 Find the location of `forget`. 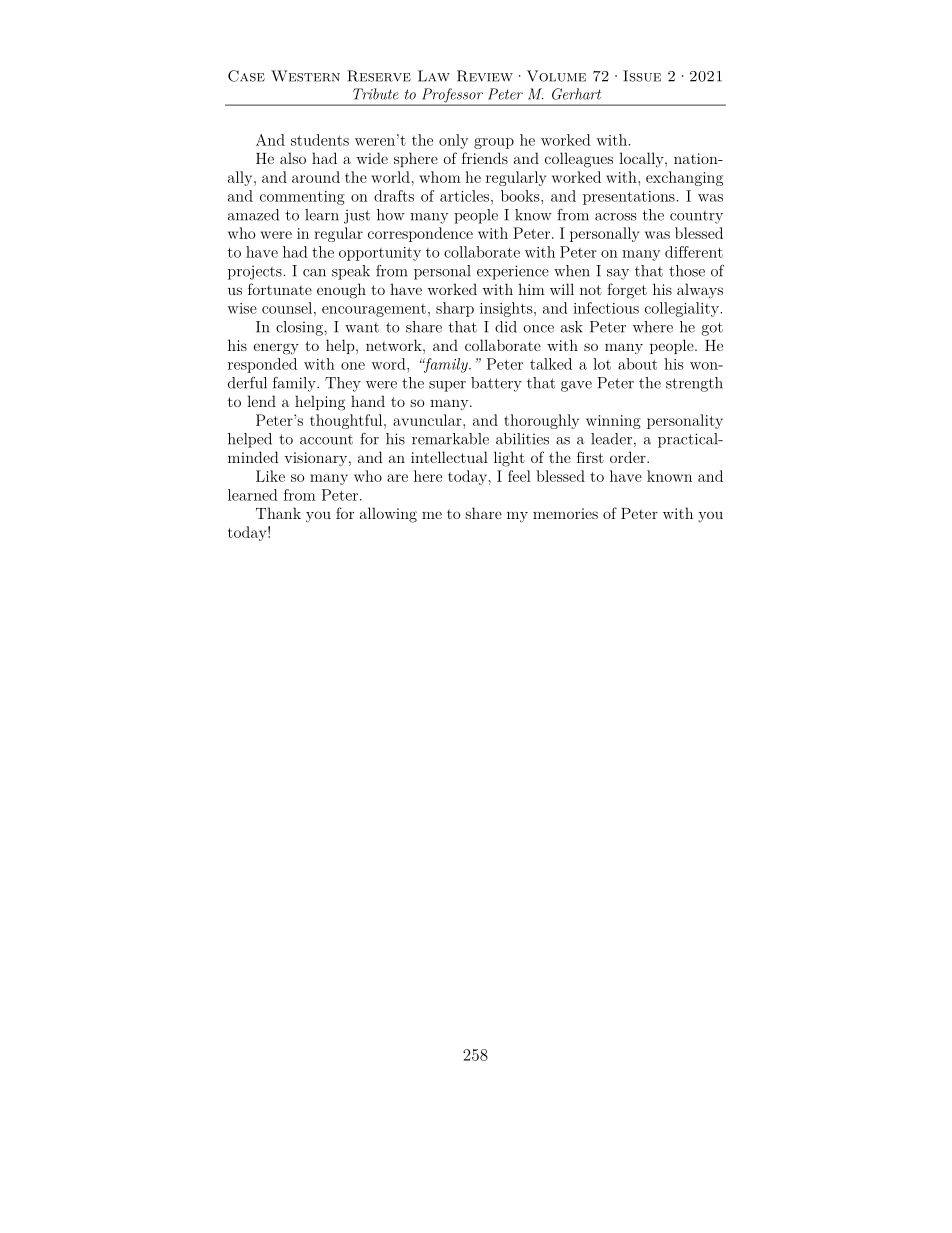

forget is located at coordinates (627, 291).
